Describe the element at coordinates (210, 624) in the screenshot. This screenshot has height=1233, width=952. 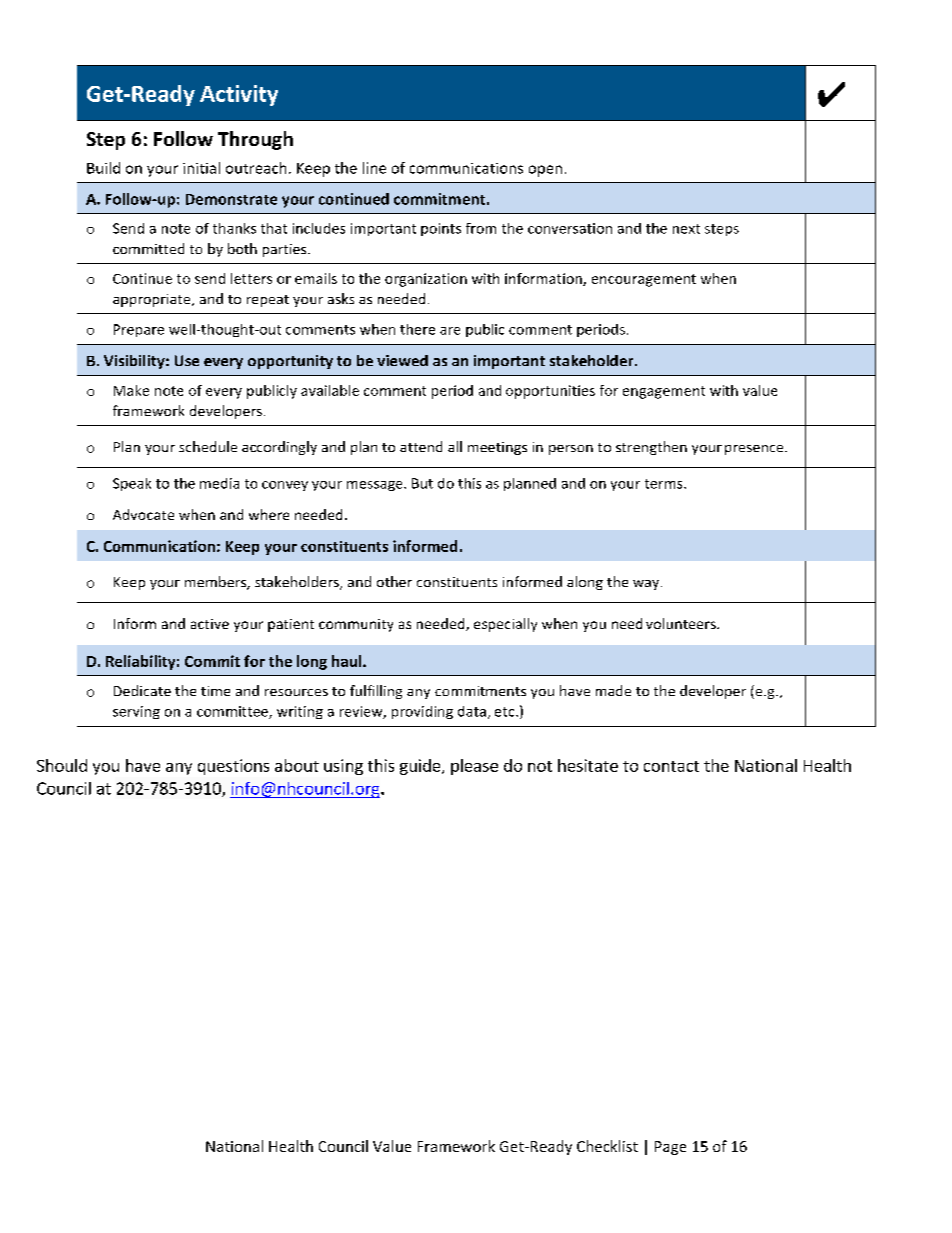
I see `active` at that location.
